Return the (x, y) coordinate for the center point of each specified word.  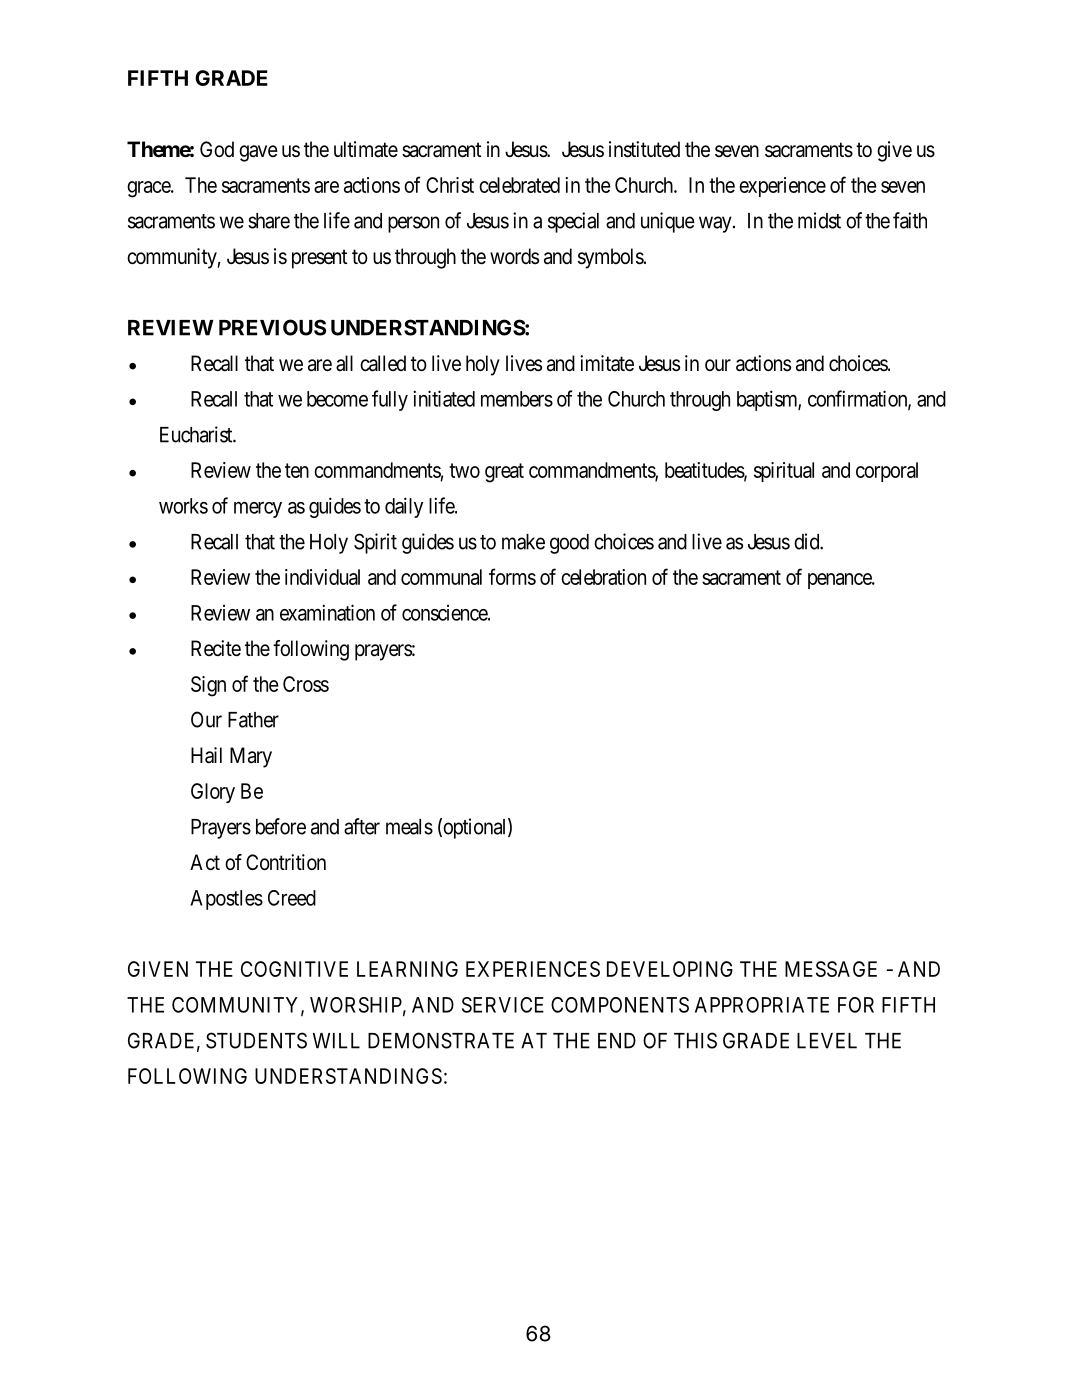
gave (258, 153)
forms (512, 576)
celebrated (519, 185)
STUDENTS (256, 1040)
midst (819, 220)
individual (322, 577)
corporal (887, 472)
